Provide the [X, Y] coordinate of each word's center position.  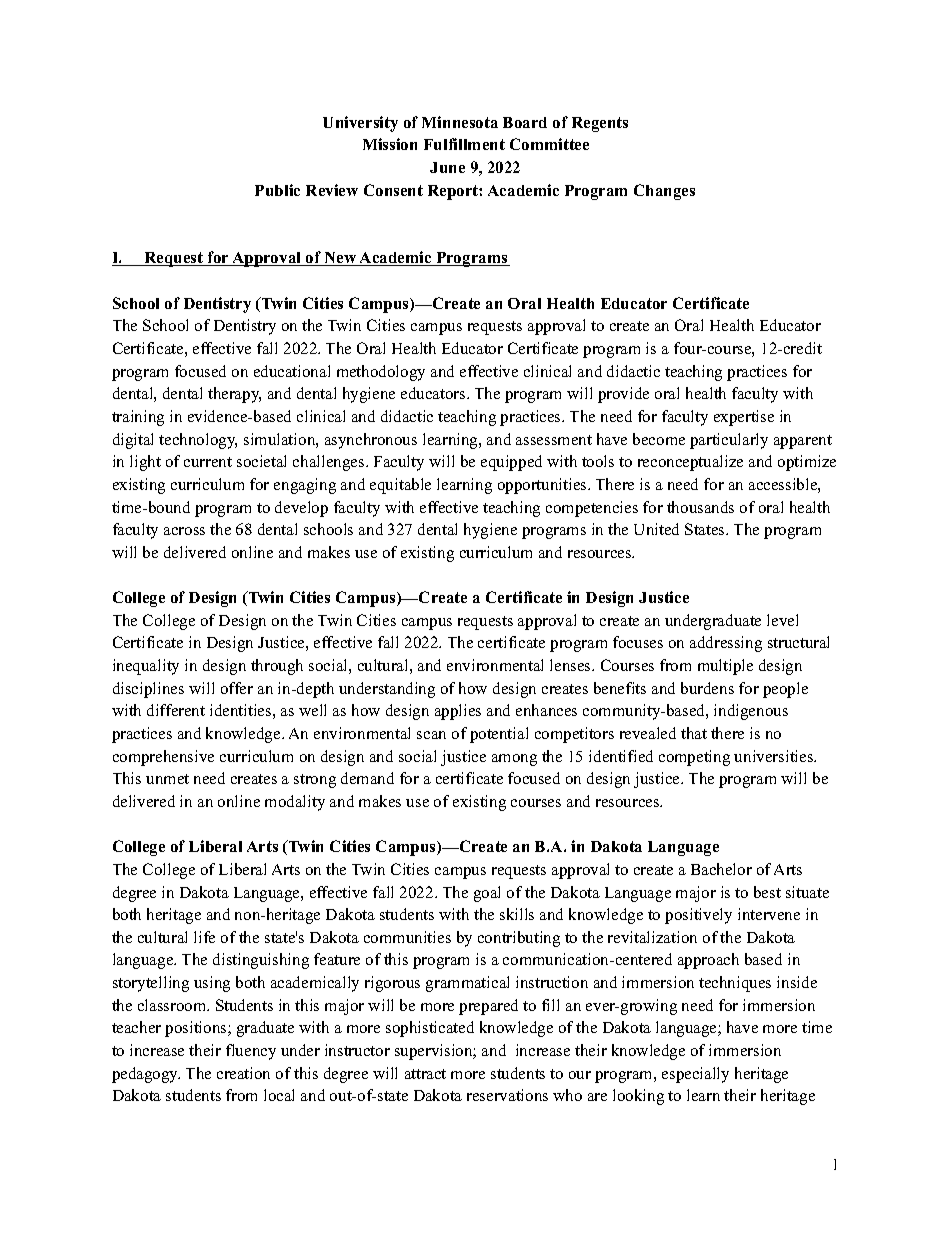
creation [243, 1073]
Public [277, 190]
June [447, 167]
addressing [726, 644]
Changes [664, 192]
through [277, 667]
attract [425, 1074]
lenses [571, 665]
